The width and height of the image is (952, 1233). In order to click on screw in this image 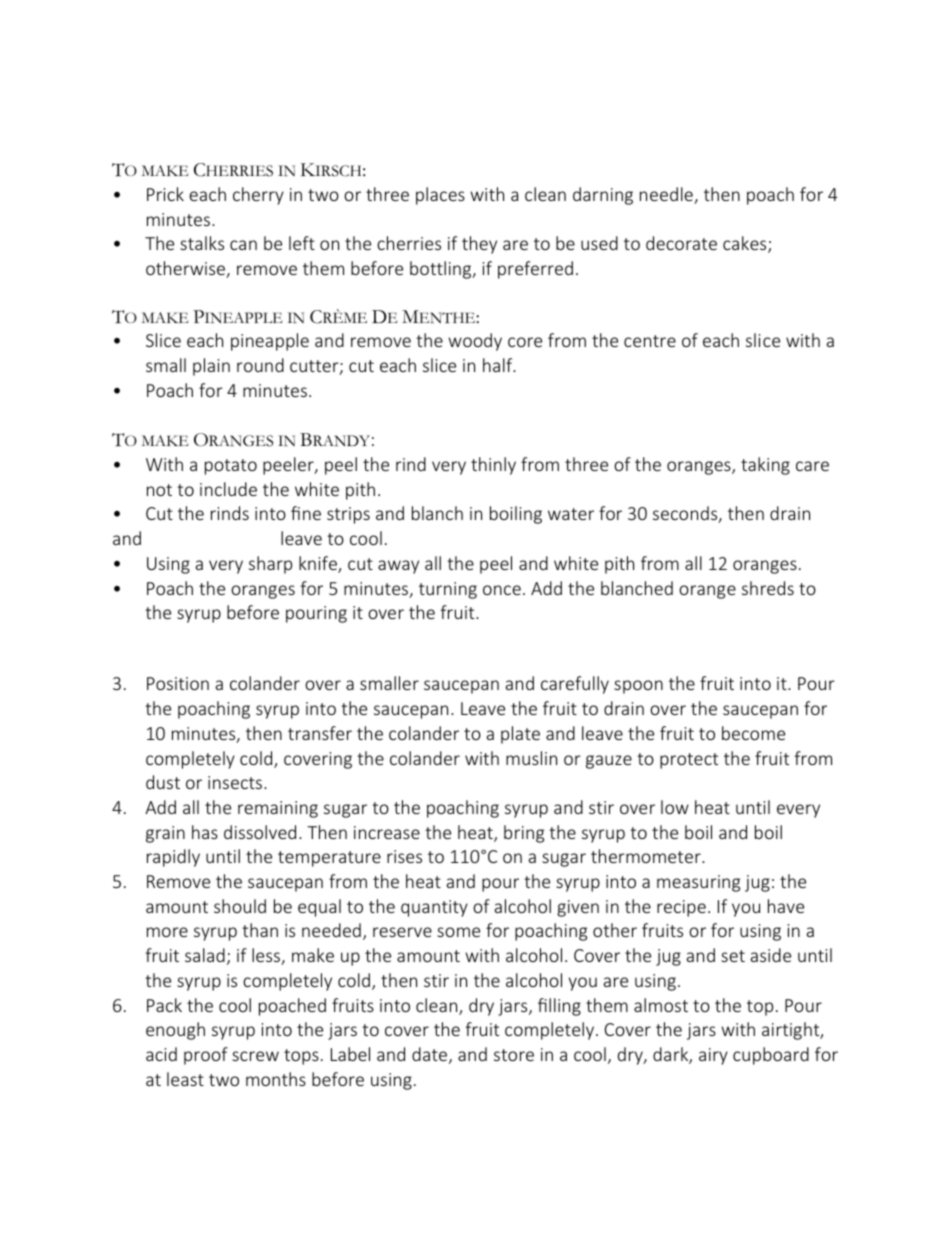, I will do `click(255, 1056)`.
